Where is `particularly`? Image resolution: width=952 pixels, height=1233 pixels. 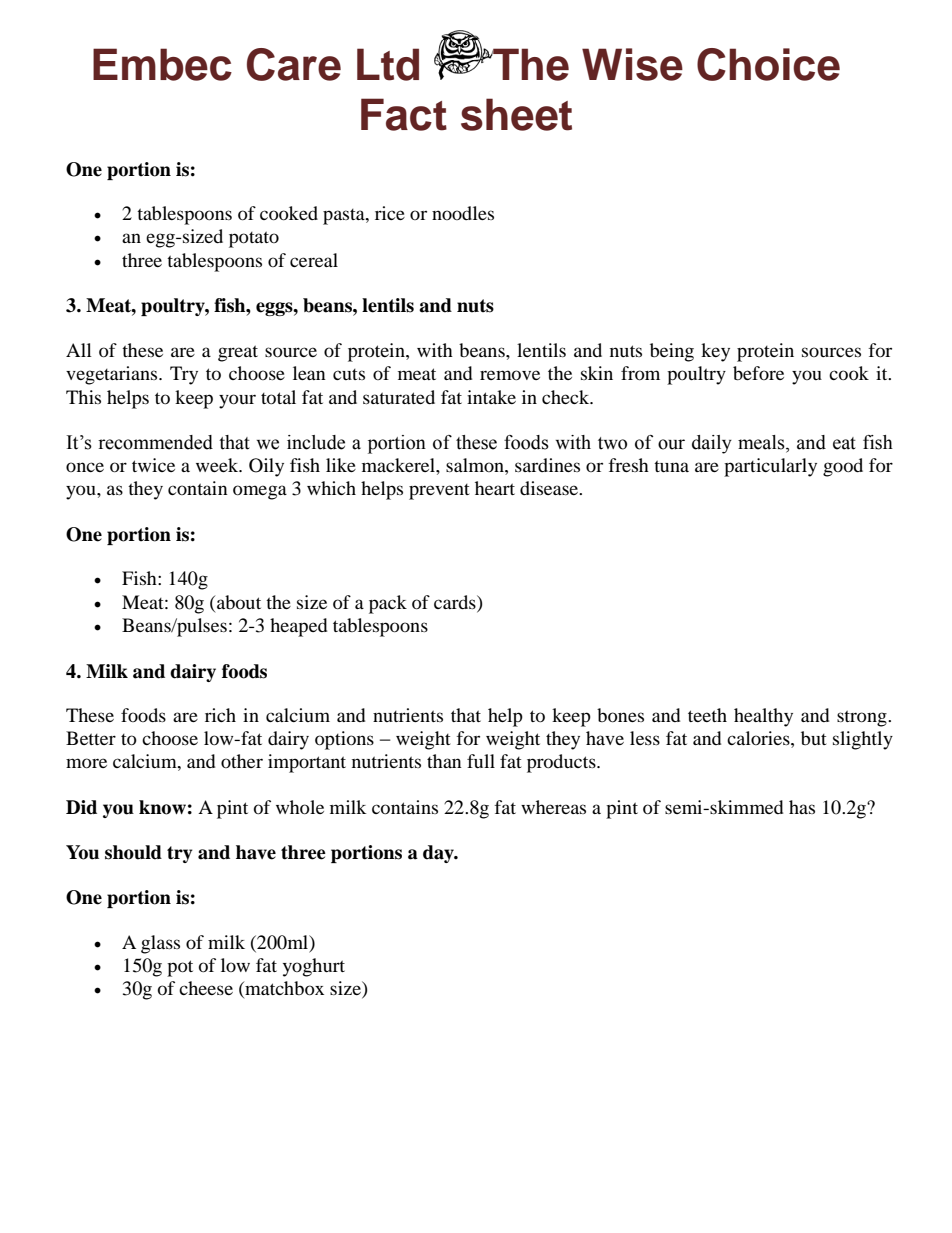
particularly is located at coordinates (770, 467).
